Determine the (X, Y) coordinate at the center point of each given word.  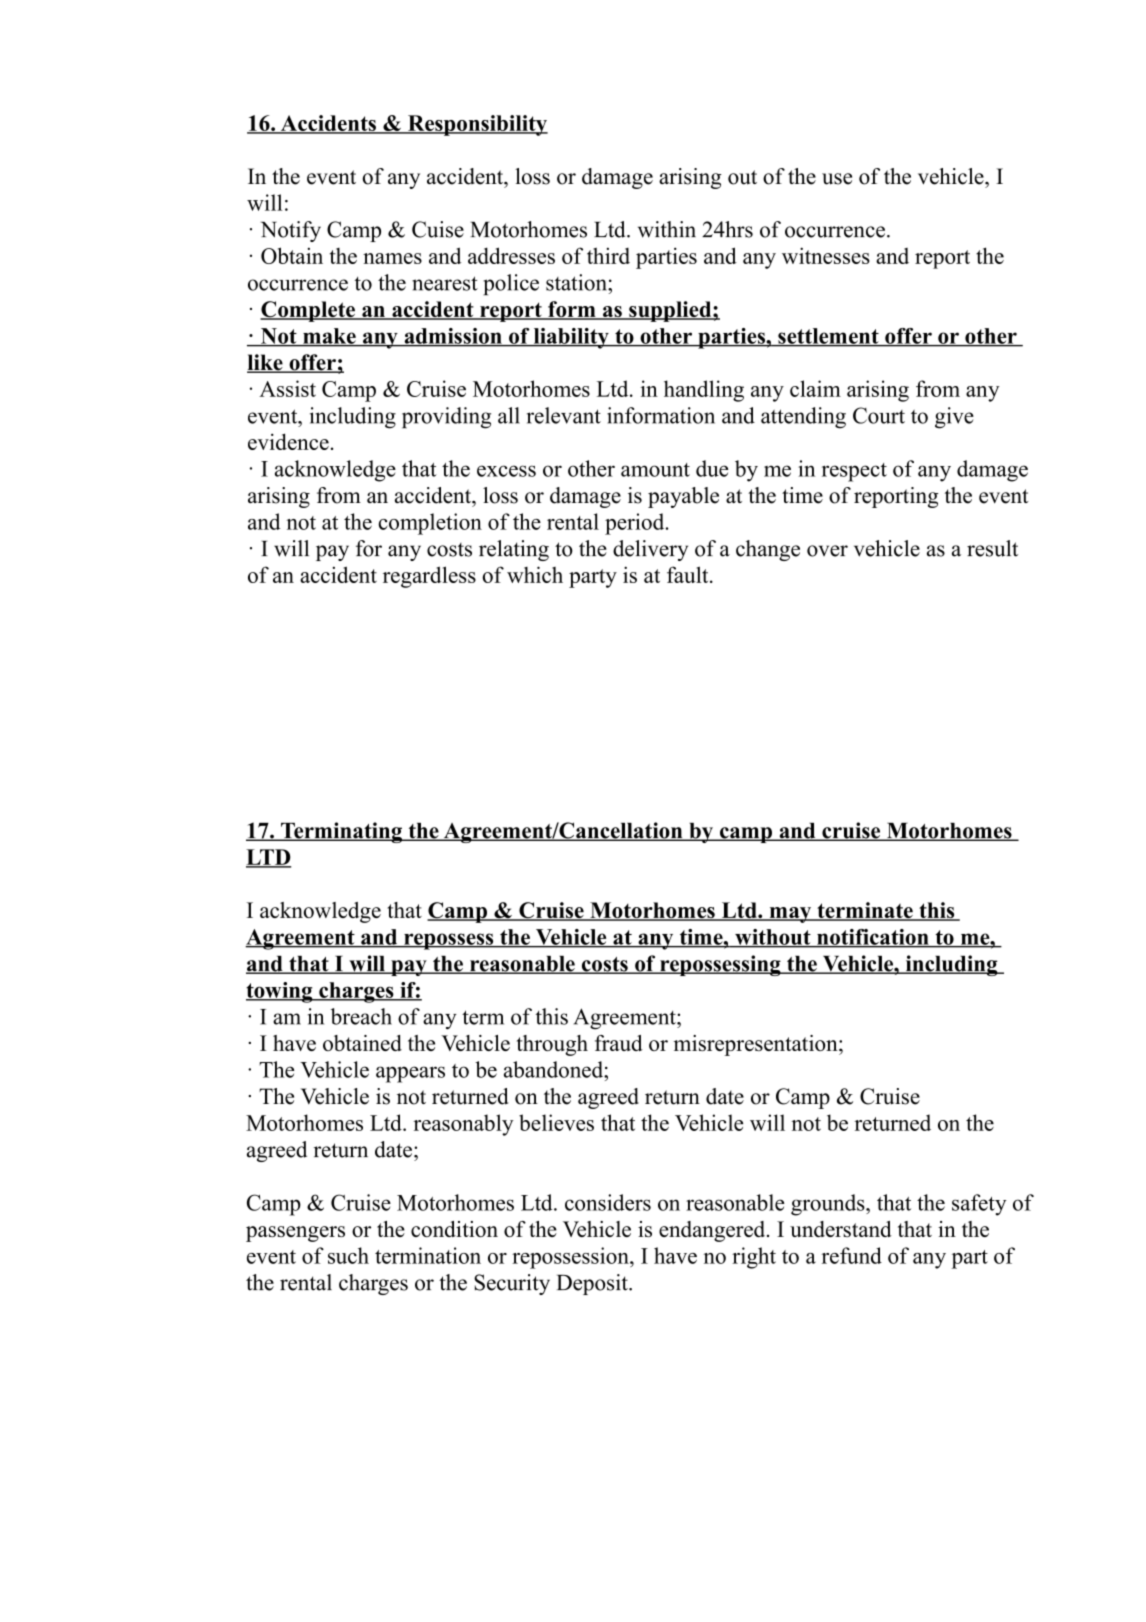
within (667, 229)
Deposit (593, 1284)
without (773, 938)
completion (430, 524)
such (348, 1255)
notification (873, 938)
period (636, 524)
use (837, 179)
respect (854, 472)
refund (851, 1255)
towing (280, 992)
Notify (291, 231)
